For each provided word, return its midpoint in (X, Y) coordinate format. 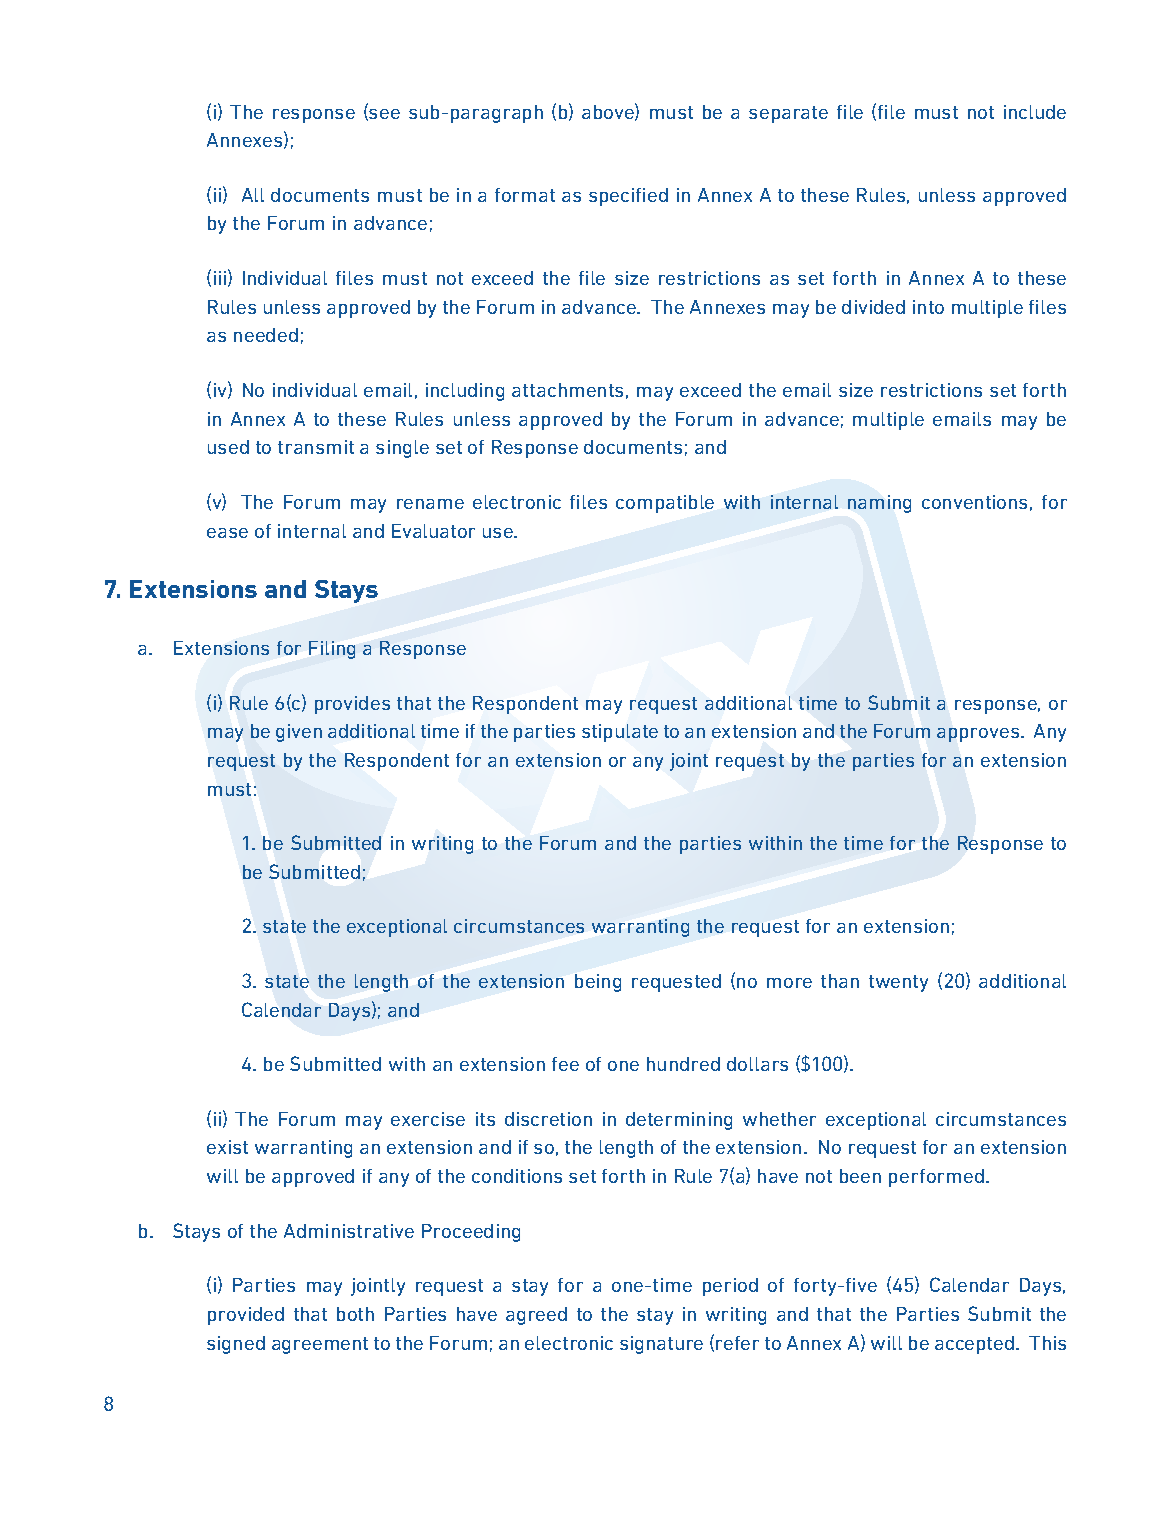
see (383, 115)
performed (936, 1178)
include (1035, 112)
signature (661, 1345)
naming (879, 504)
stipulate (620, 733)
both (355, 1314)
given (299, 733)
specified (628, 197)
